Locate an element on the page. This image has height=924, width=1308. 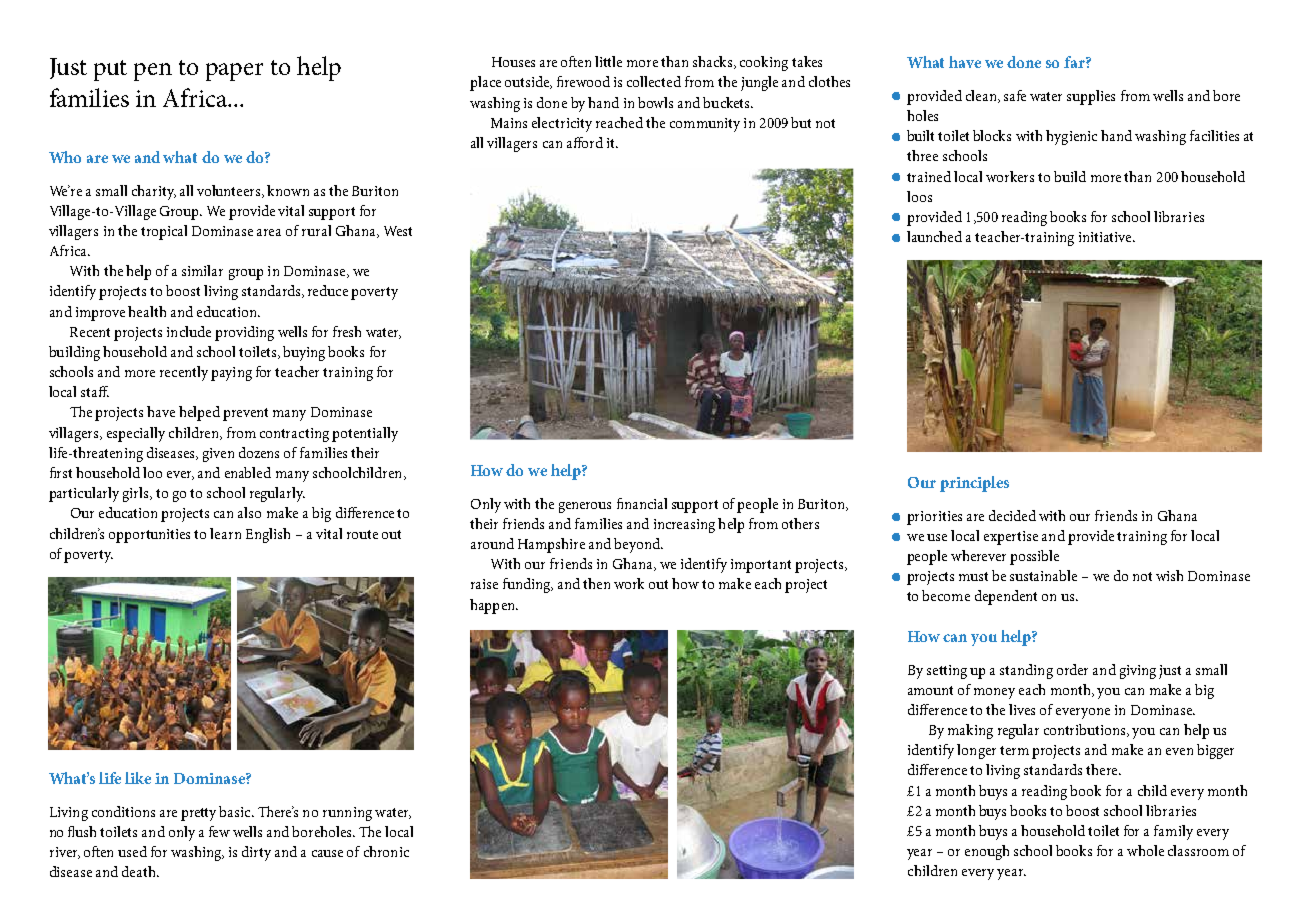
paper is located at coordinates (234, 72).
